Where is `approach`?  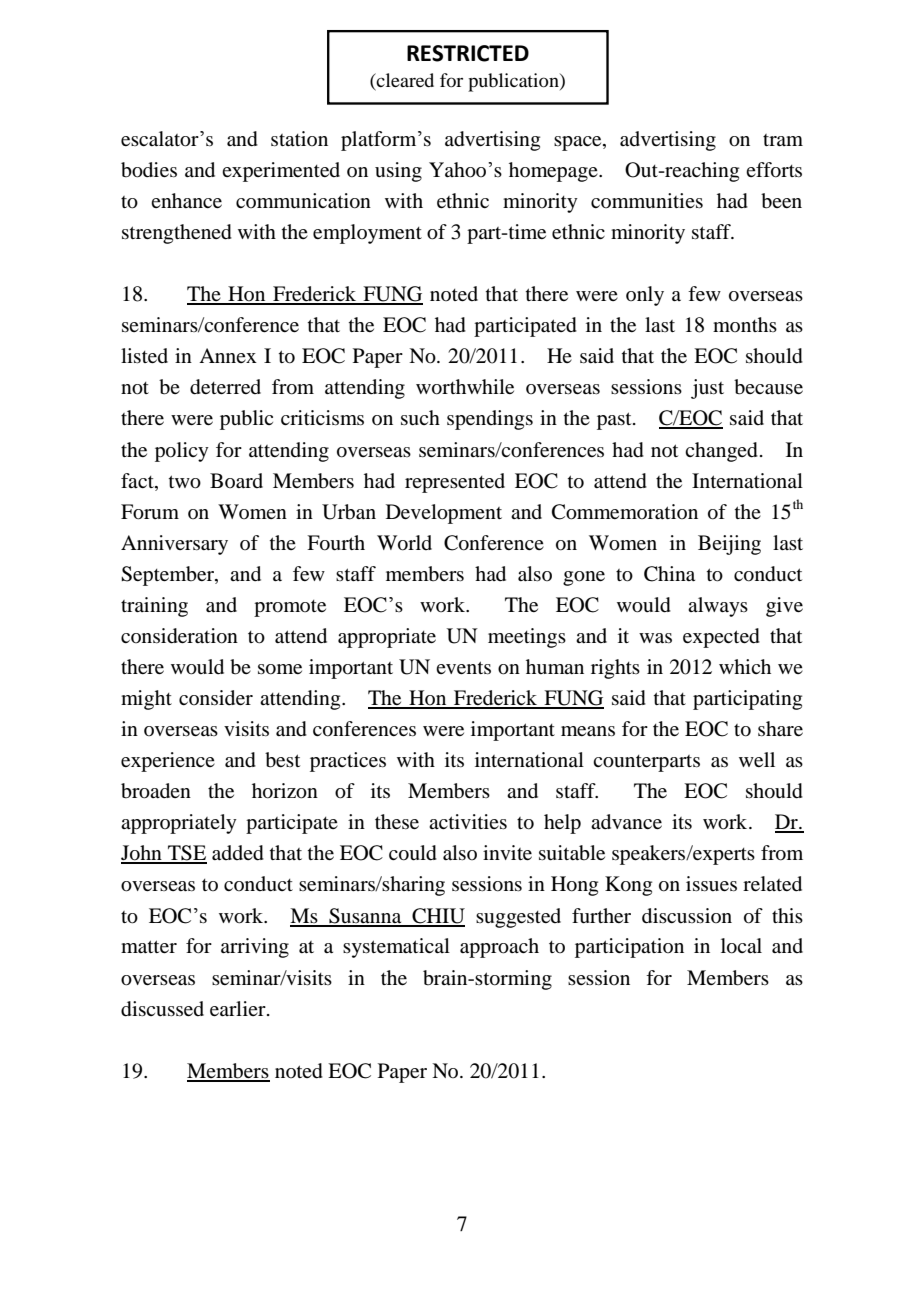
approach is located at coordinates (499, 948).
